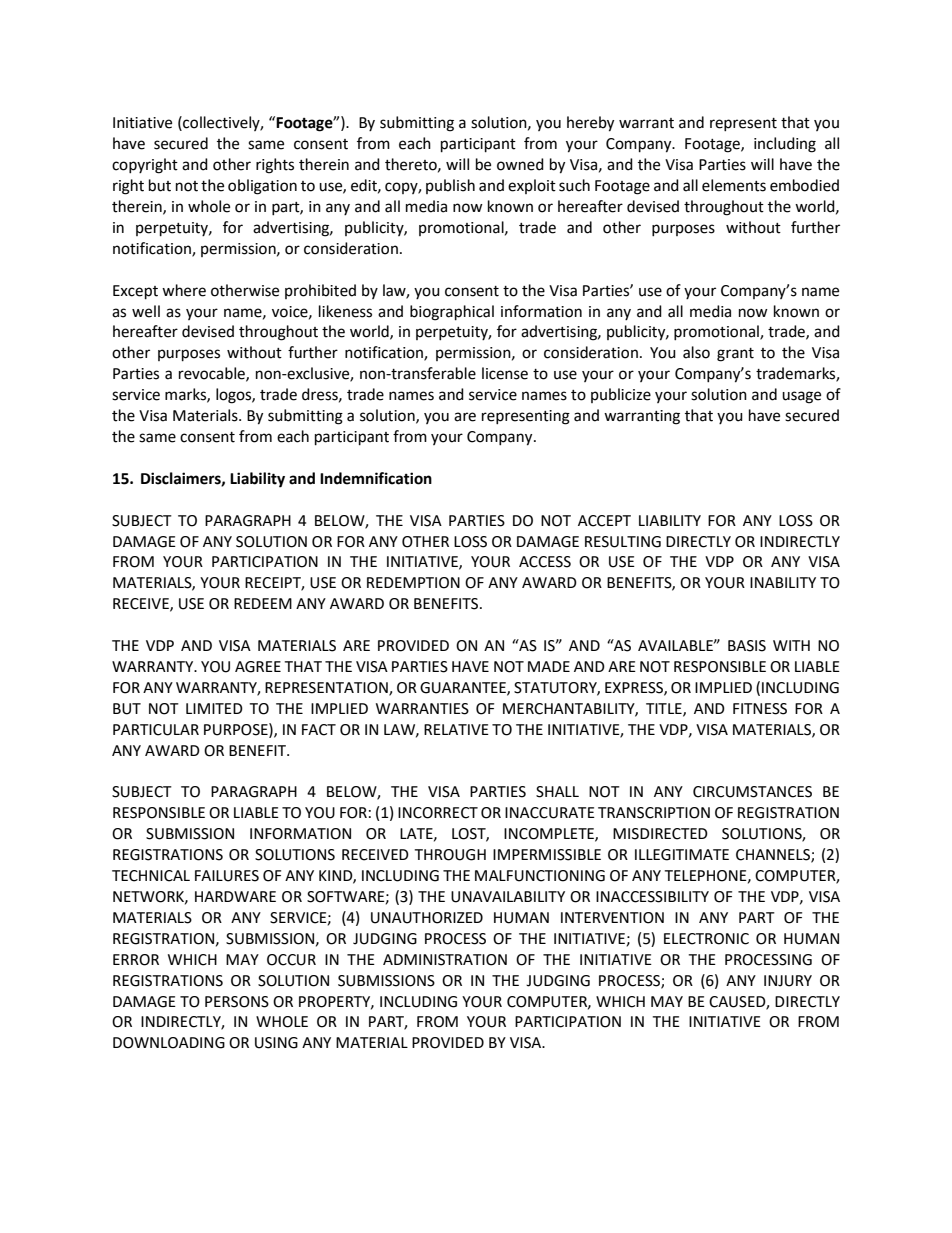  What do you see at coordinates (783, 582) in the screenshot?
I see `INABILITY` at bounding box center [783, 582].
